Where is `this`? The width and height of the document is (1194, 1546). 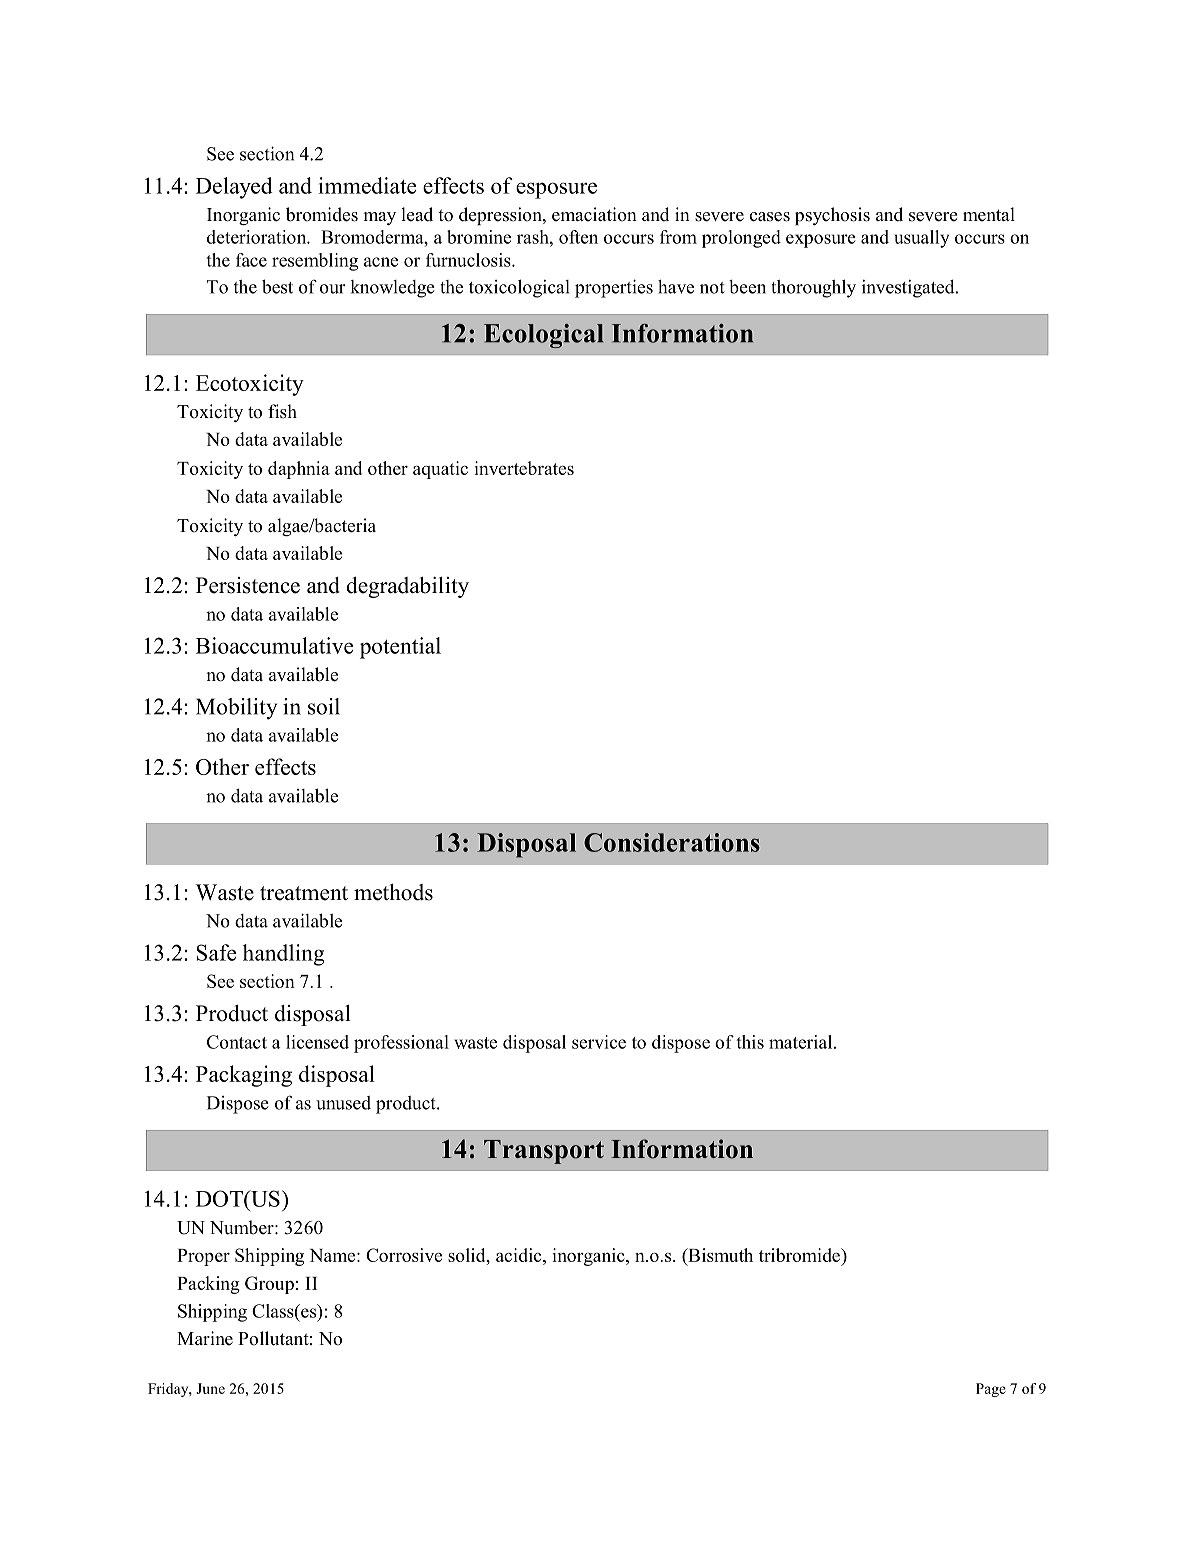 this is located at coordinates (750, 1042).
